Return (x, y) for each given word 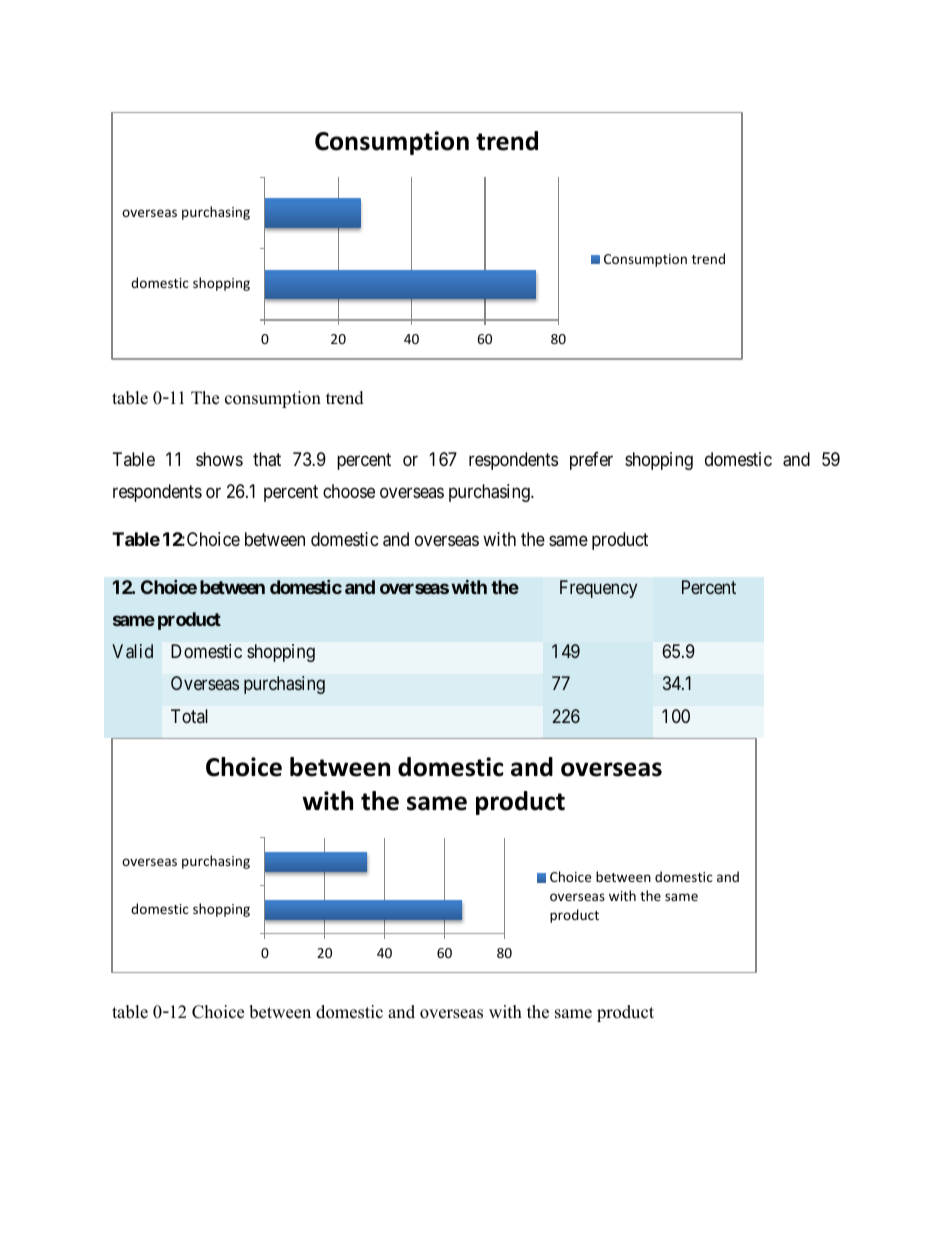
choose (349, 491)
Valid (132, 651)
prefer (591, 461)
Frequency (598, 589)
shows (219, 459)
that (267, 459)
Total (189, 716)
